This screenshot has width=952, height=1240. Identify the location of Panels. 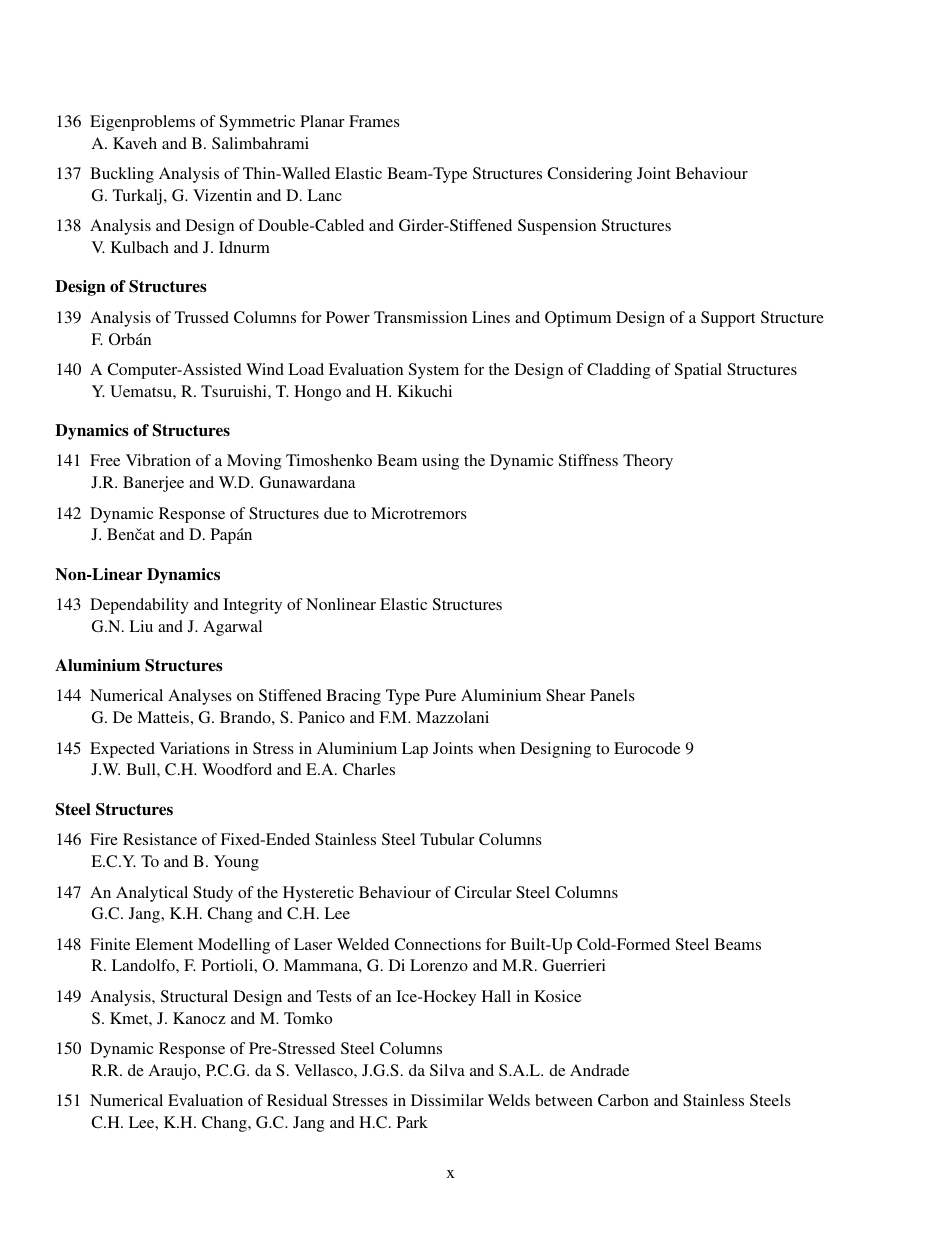
(612, 695).
